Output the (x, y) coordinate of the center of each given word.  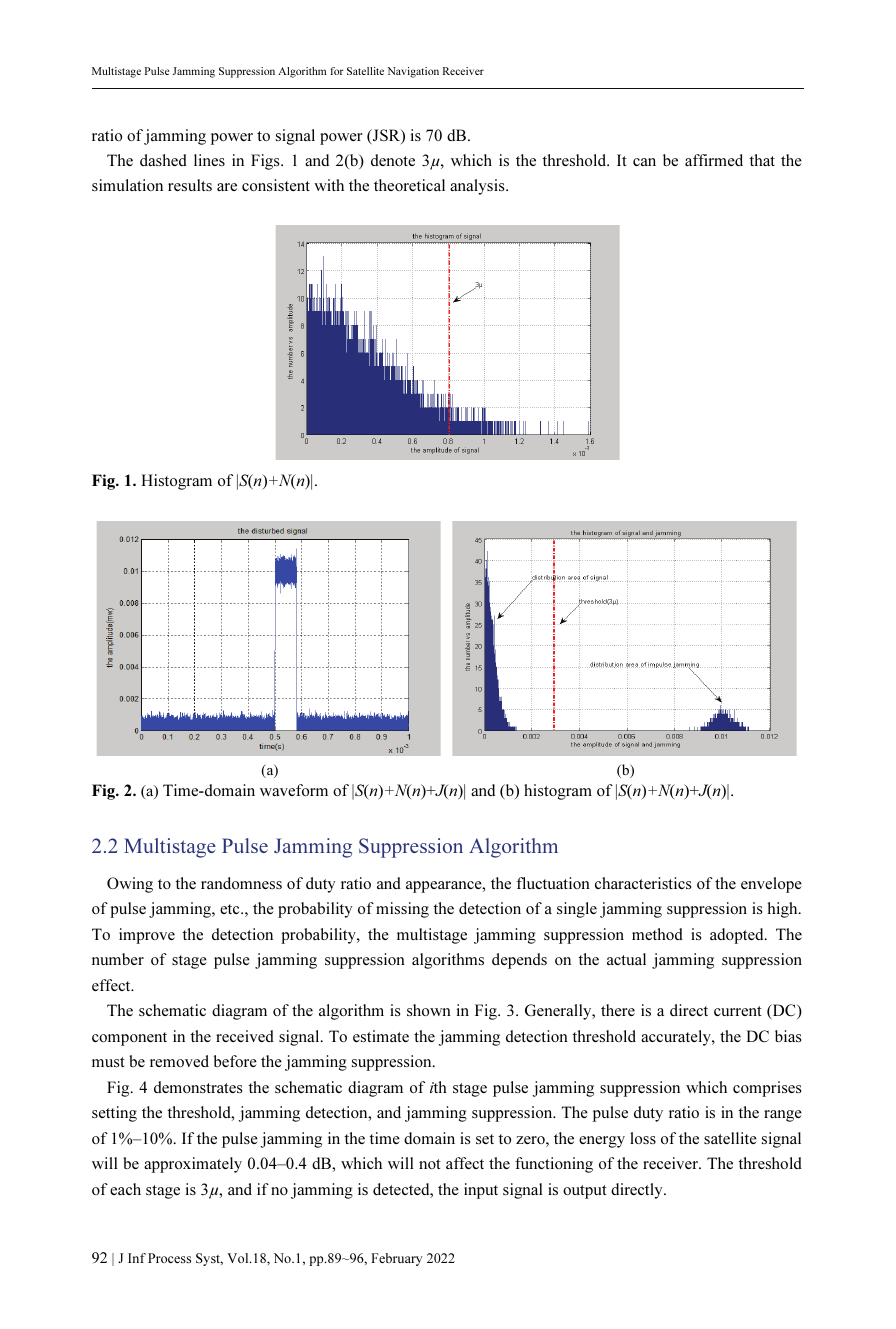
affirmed (714, 160)
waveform (294, 790)
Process (169, 1258)
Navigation (413, 72)
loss (643, 1138)
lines (209, 160)
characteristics (643, 883)
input (481, 1191)
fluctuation (553, 883)
